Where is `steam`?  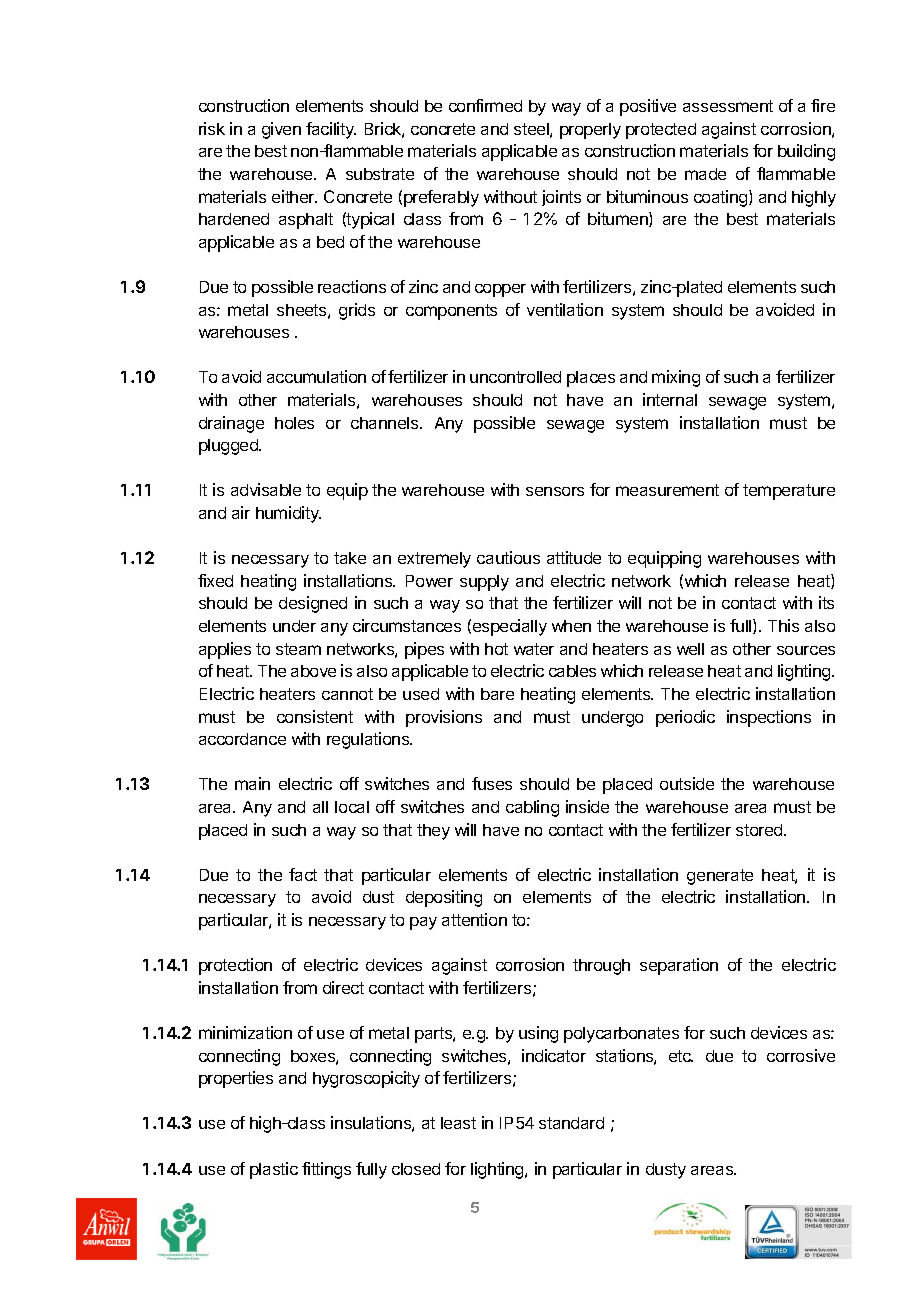
steam is located at coordinates (298, 649).
